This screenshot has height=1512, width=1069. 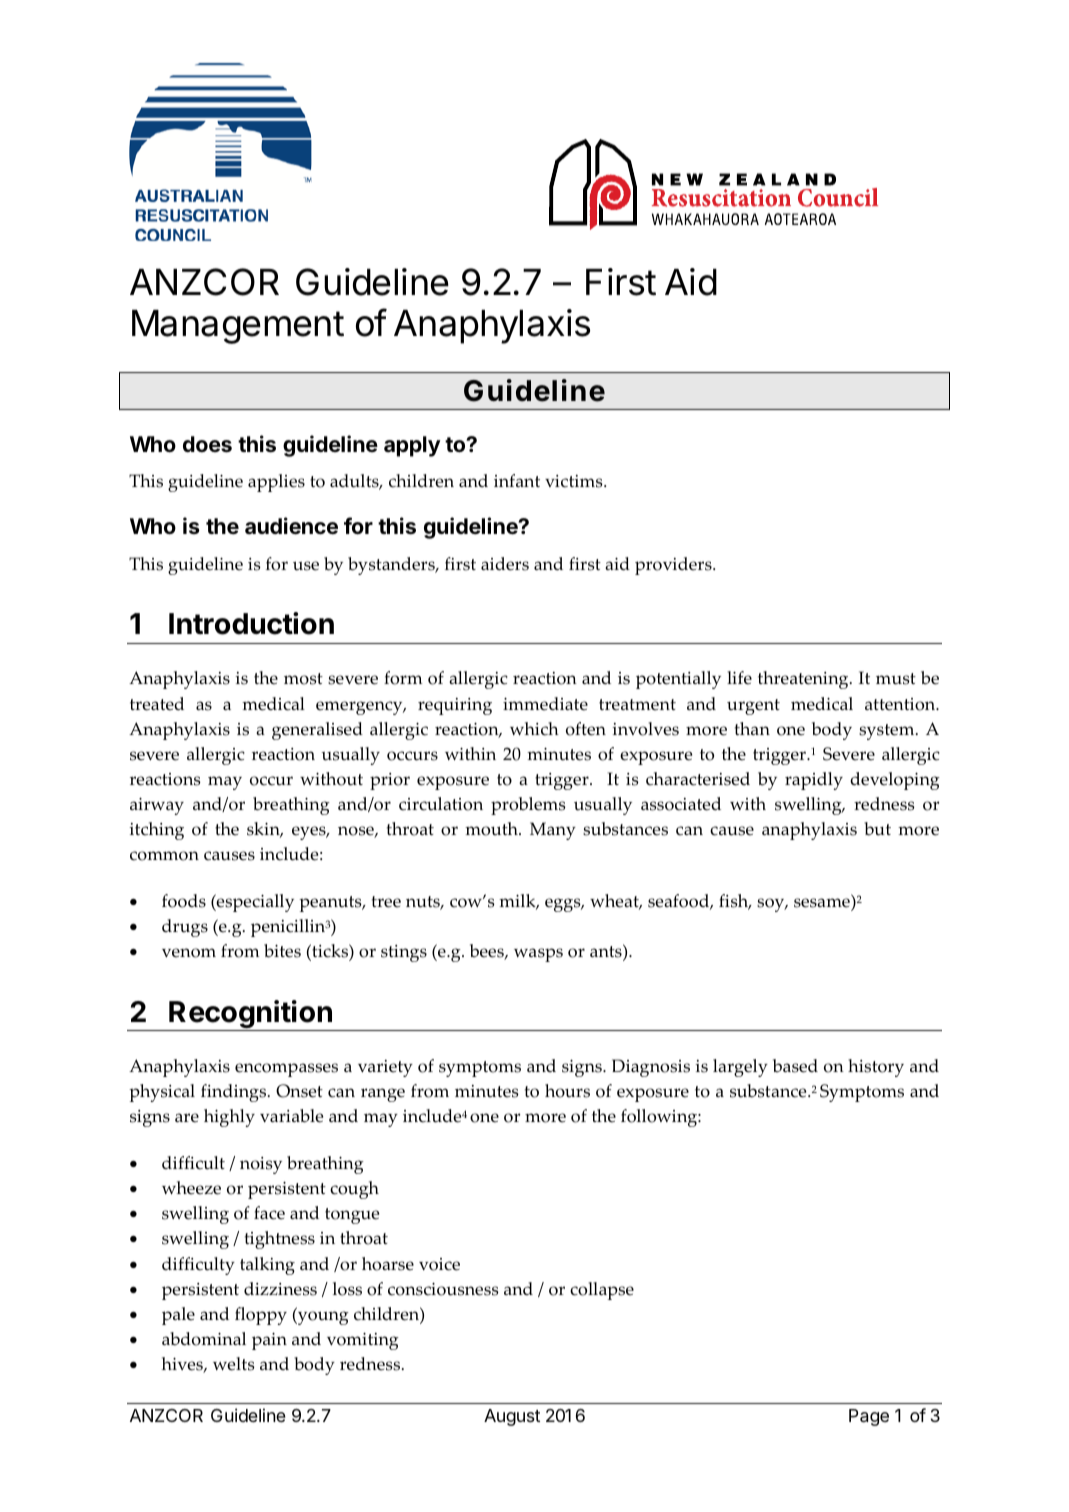 I want to click on welts, so click(x=234, y=1364).
